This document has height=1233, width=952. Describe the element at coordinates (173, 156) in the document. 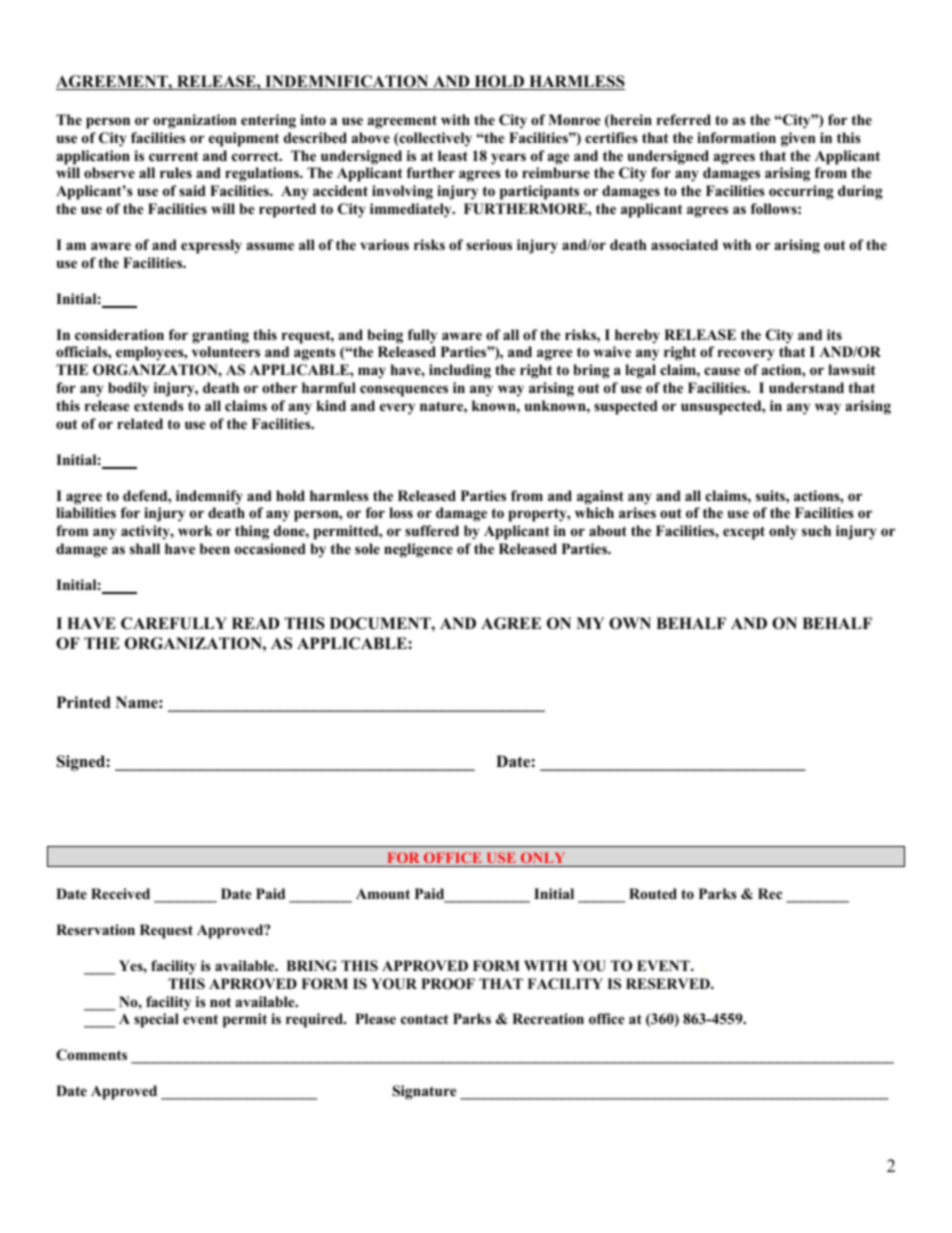

I see `current` at that location.
